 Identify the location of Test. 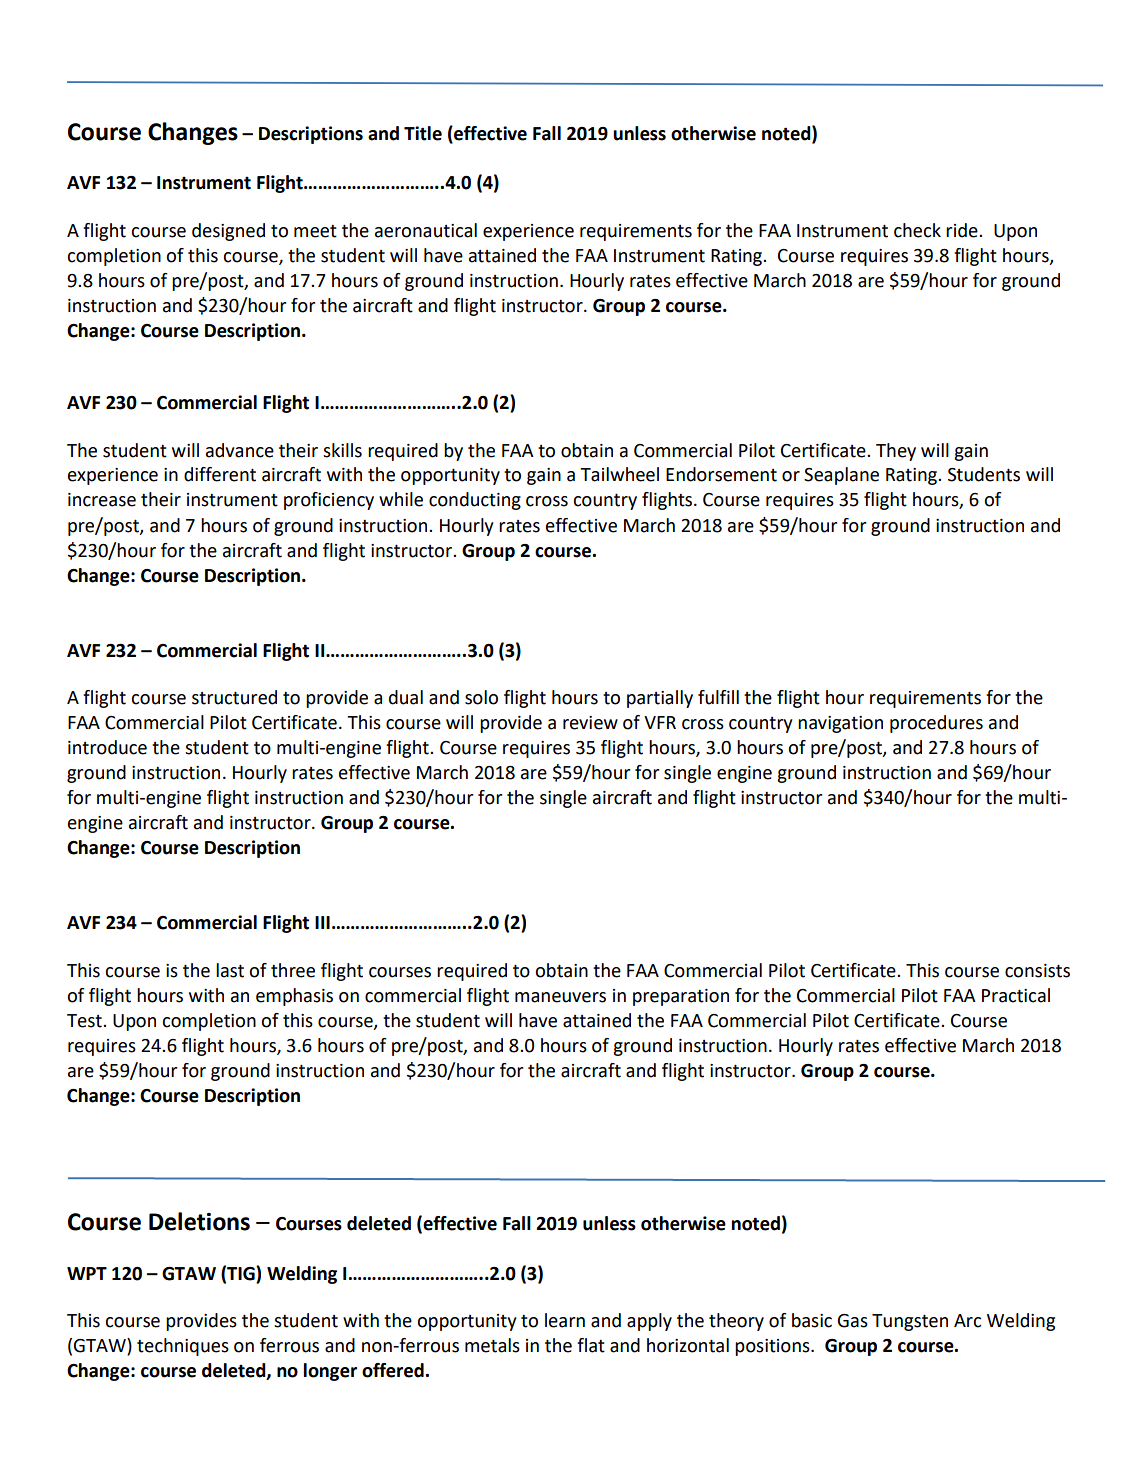
(85, 1021).
